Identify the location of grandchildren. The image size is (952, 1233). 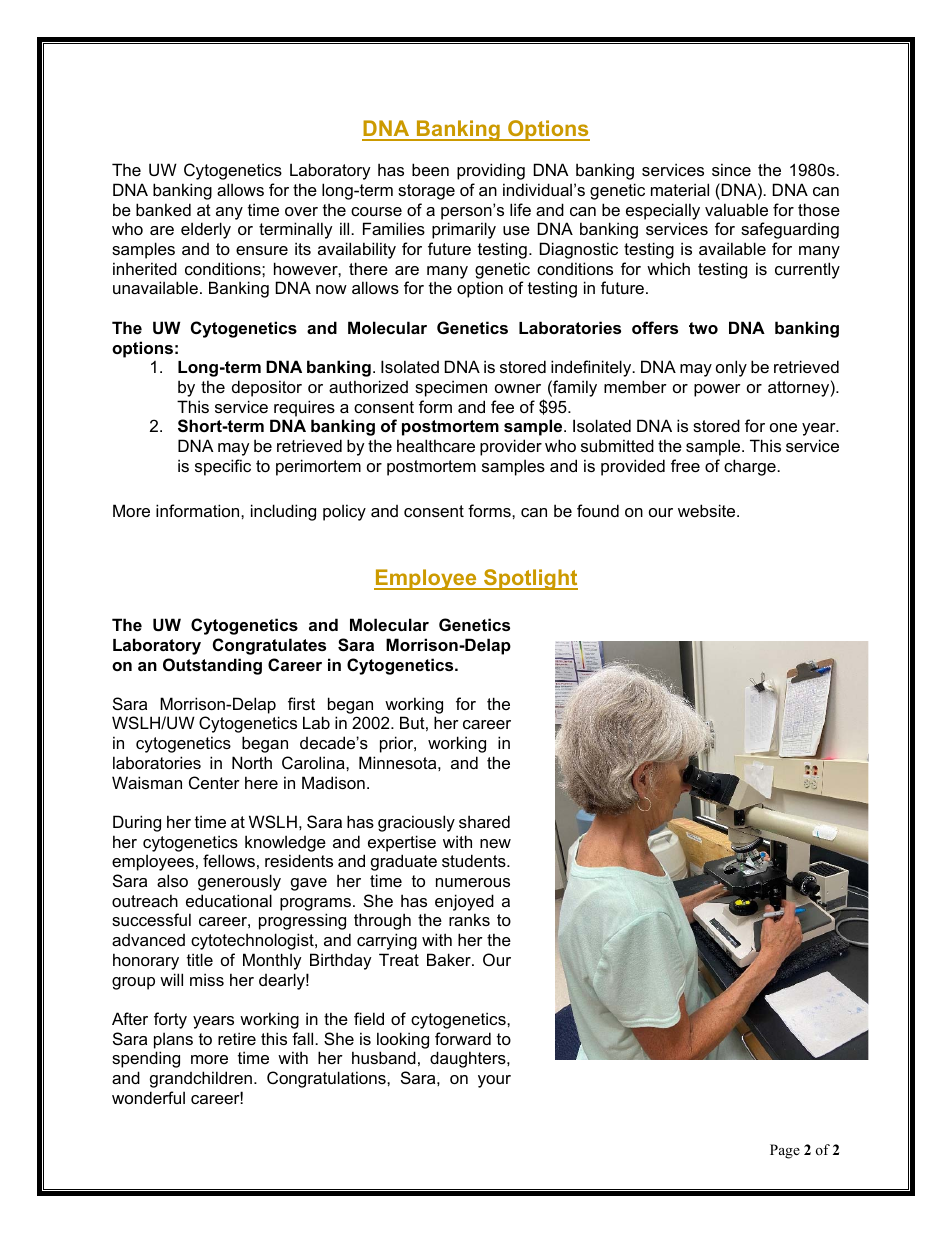
(201, 1079).
